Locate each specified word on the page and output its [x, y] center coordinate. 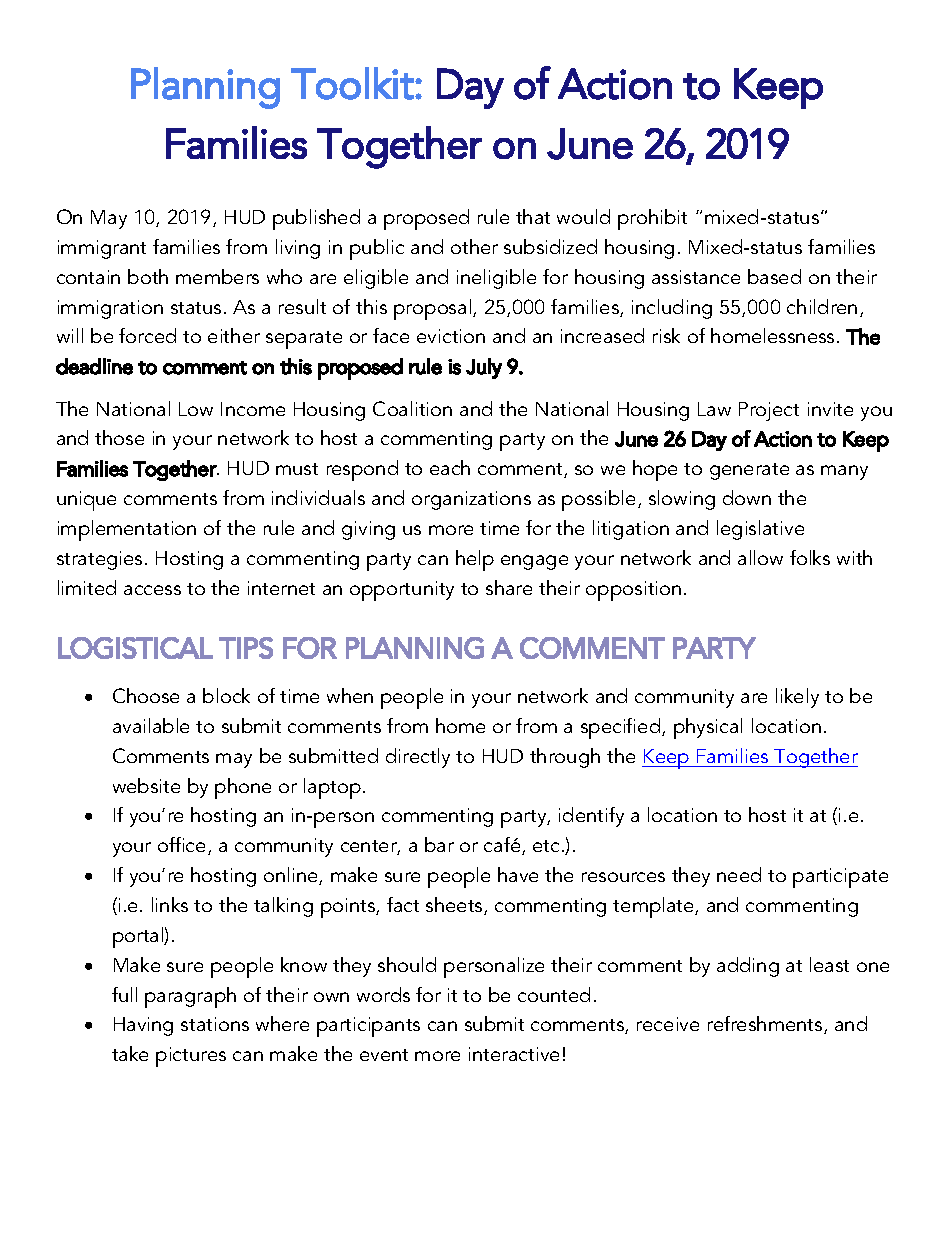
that [533, 216]
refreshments [766, 1025]
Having [143, 1026]
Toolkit [352, 83]
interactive [514, 1054]
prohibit [652, 219]
